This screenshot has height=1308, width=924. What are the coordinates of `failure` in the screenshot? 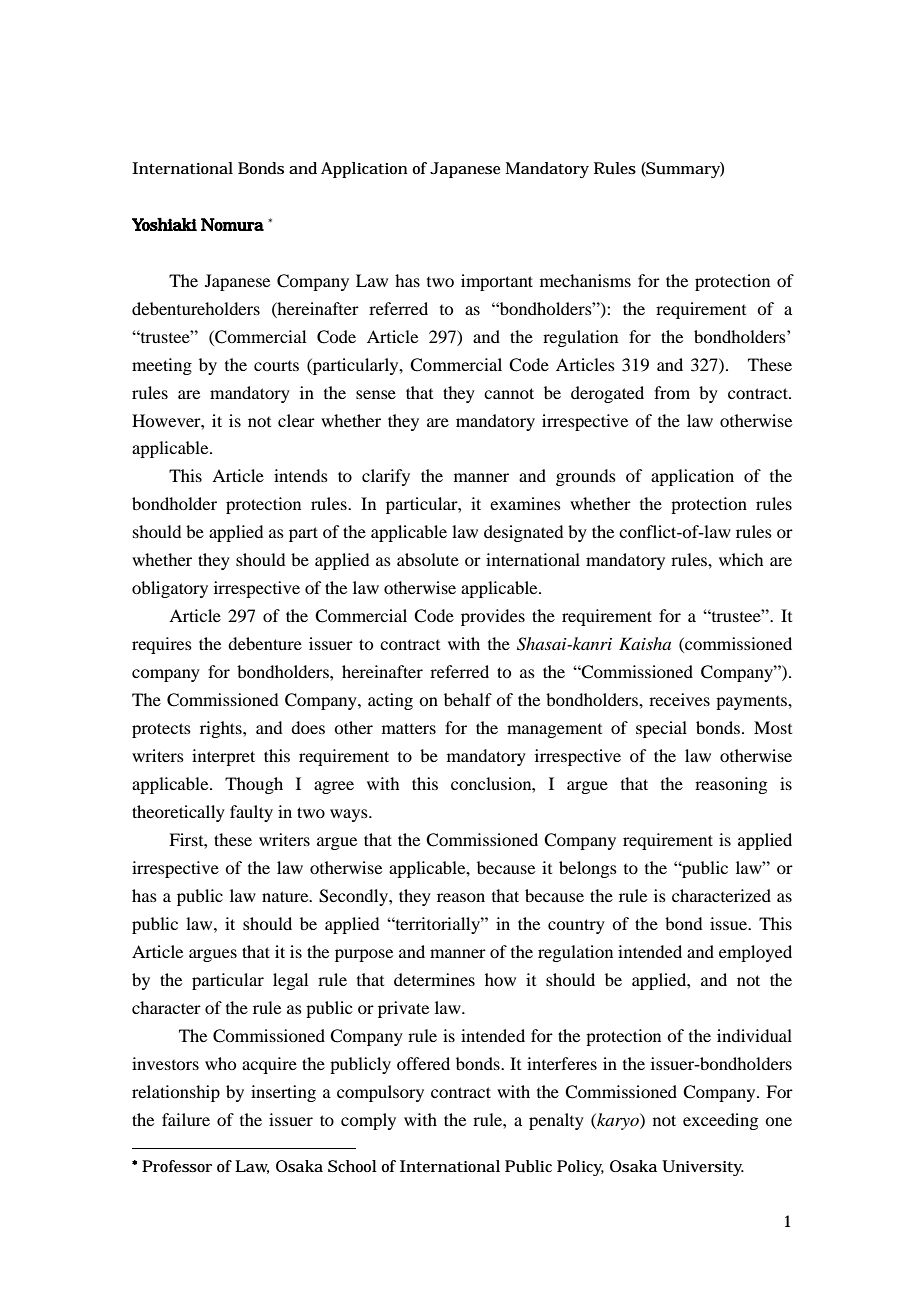 It's located at (186, 1119).
